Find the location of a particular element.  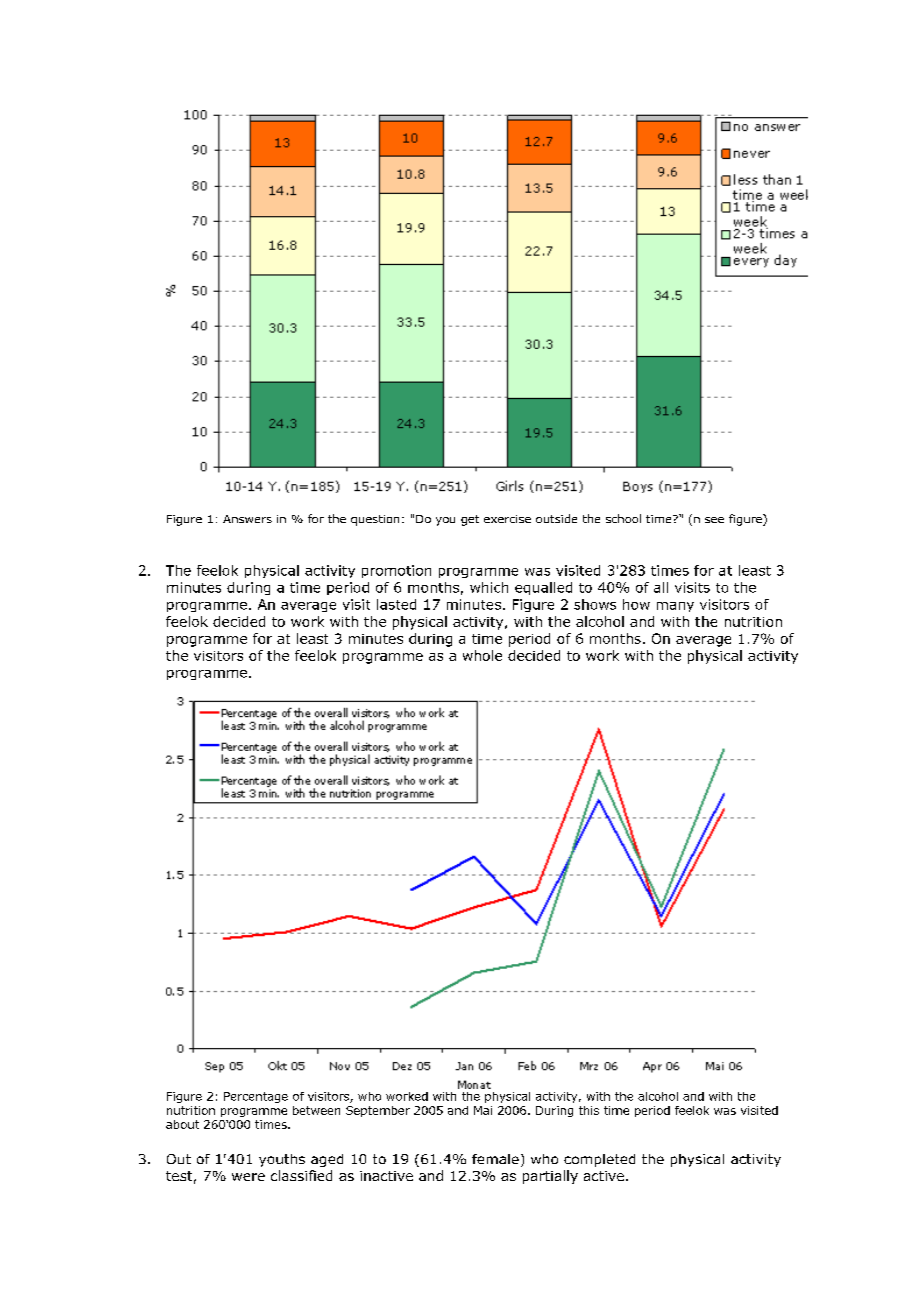

many is located at coordinates (675, 607).
